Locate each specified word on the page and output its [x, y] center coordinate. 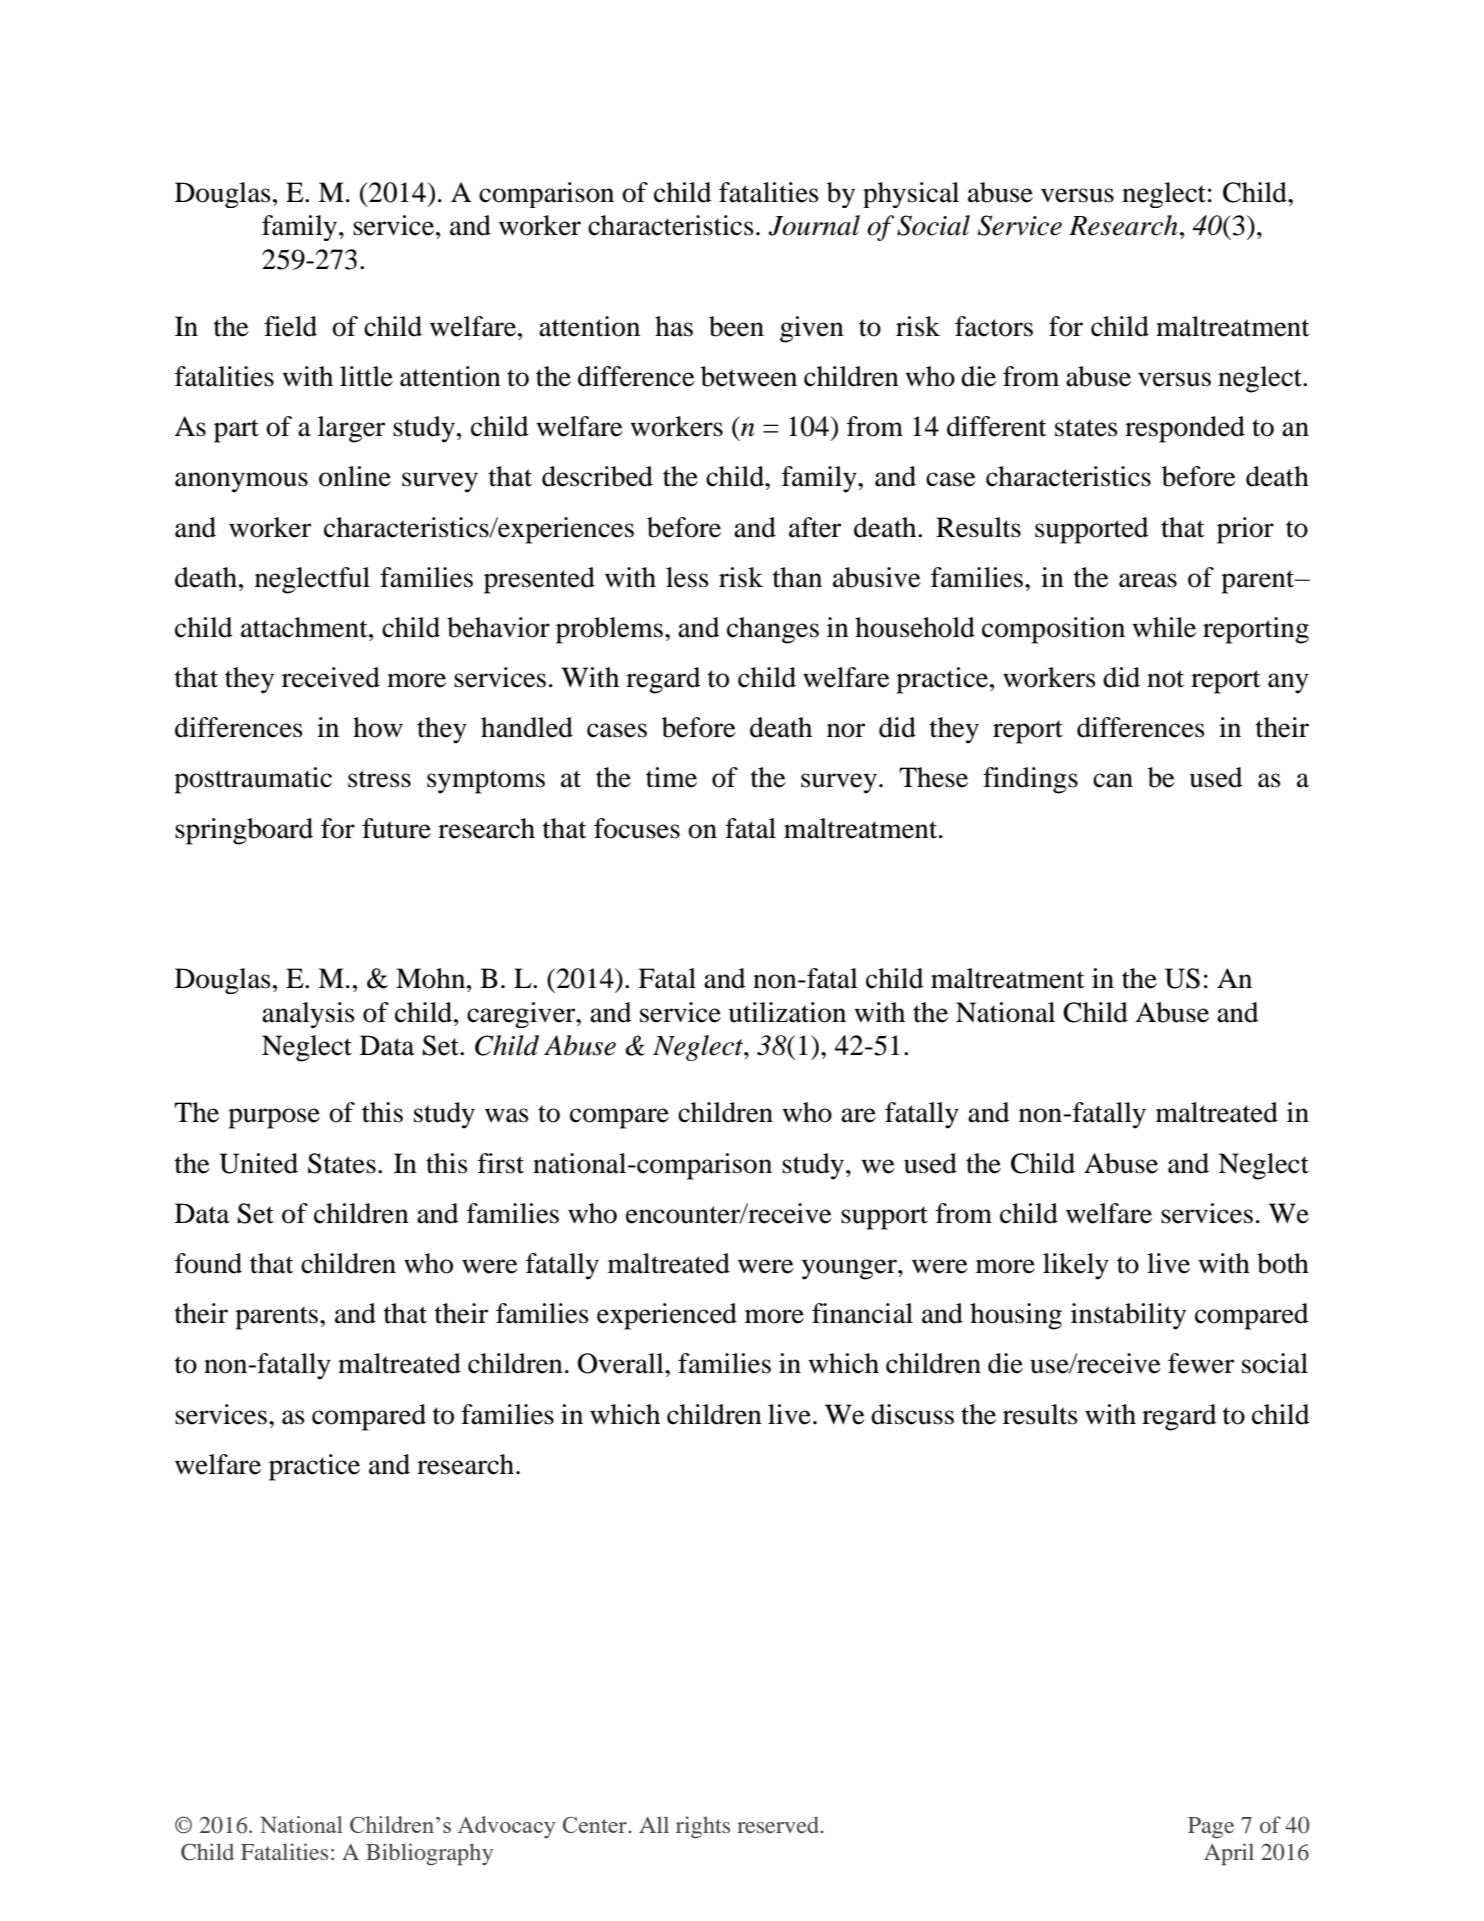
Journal [814, 225]
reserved [779, 1824]
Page [1211, 1828]
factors [994, 326]
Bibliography [429, 1854]
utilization [787, 1012]
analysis [308, 1015]
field [290, 326]
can [1113, 780]
